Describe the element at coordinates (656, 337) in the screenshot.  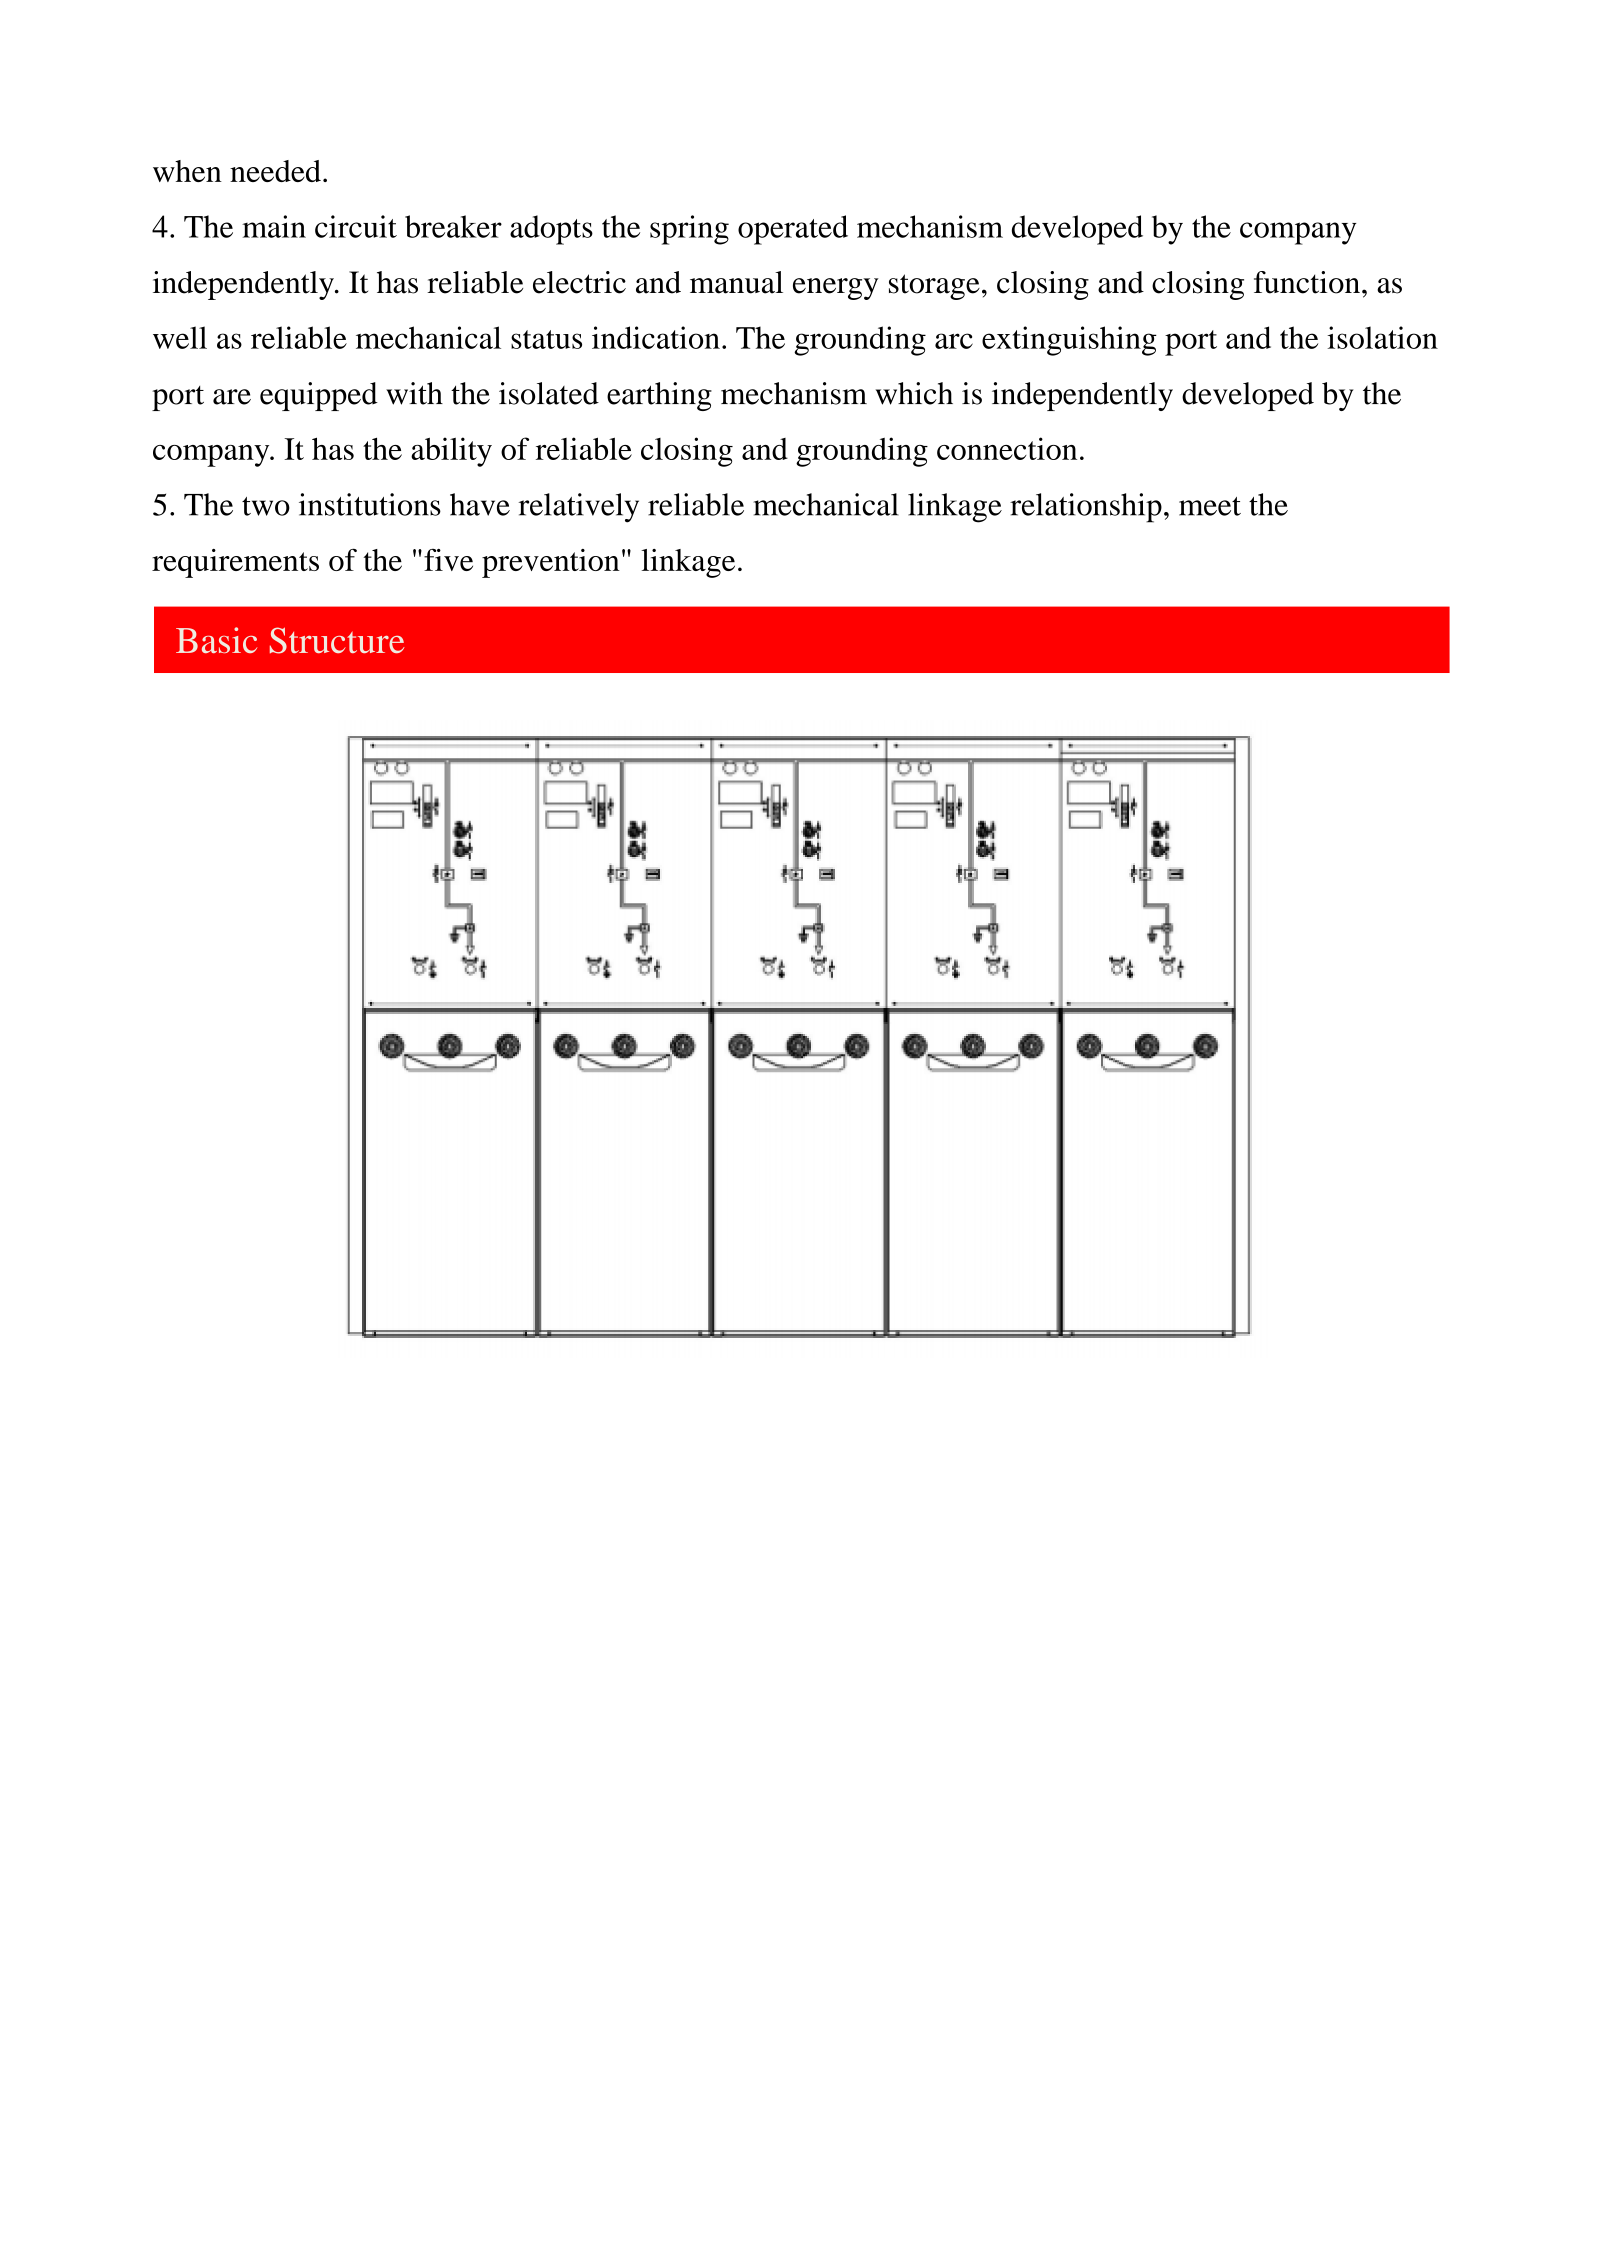
I see `indication` at that location.
